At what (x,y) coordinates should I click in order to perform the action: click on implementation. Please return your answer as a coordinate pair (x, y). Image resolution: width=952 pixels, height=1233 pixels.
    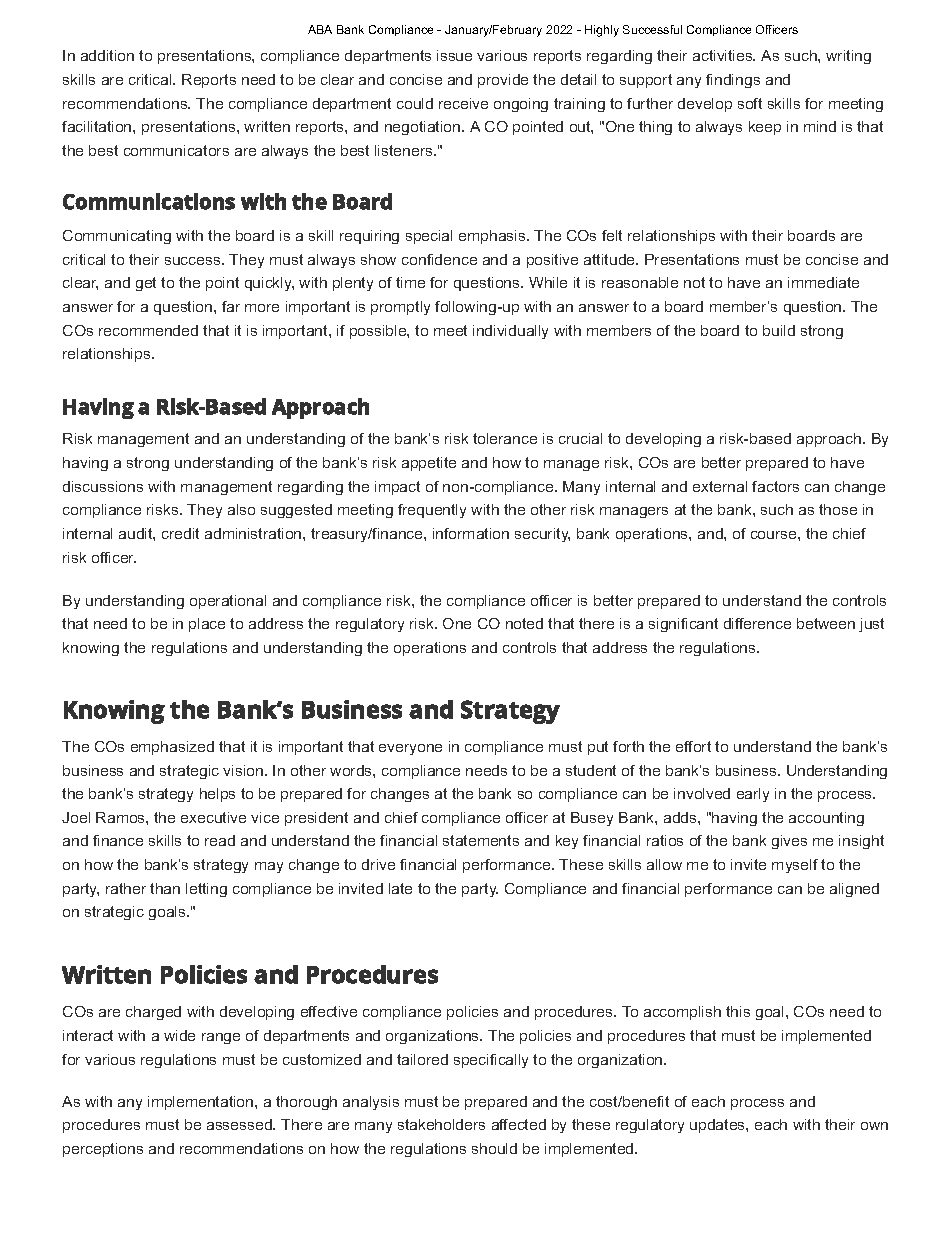
    Looking at the image, I should click on (202, 1103).
